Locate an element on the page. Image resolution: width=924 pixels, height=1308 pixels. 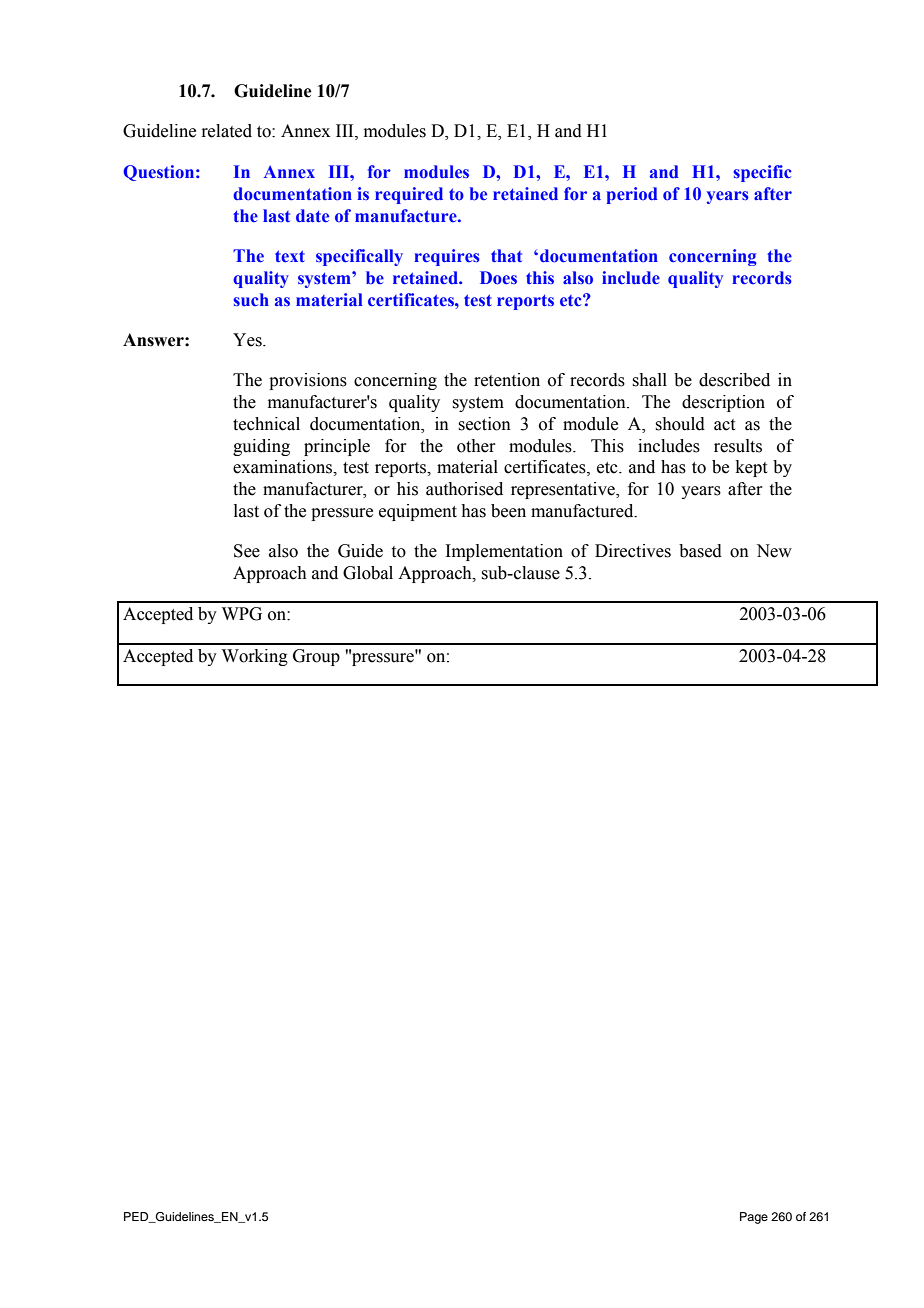
guiding is located at coordinates (261, 447).
